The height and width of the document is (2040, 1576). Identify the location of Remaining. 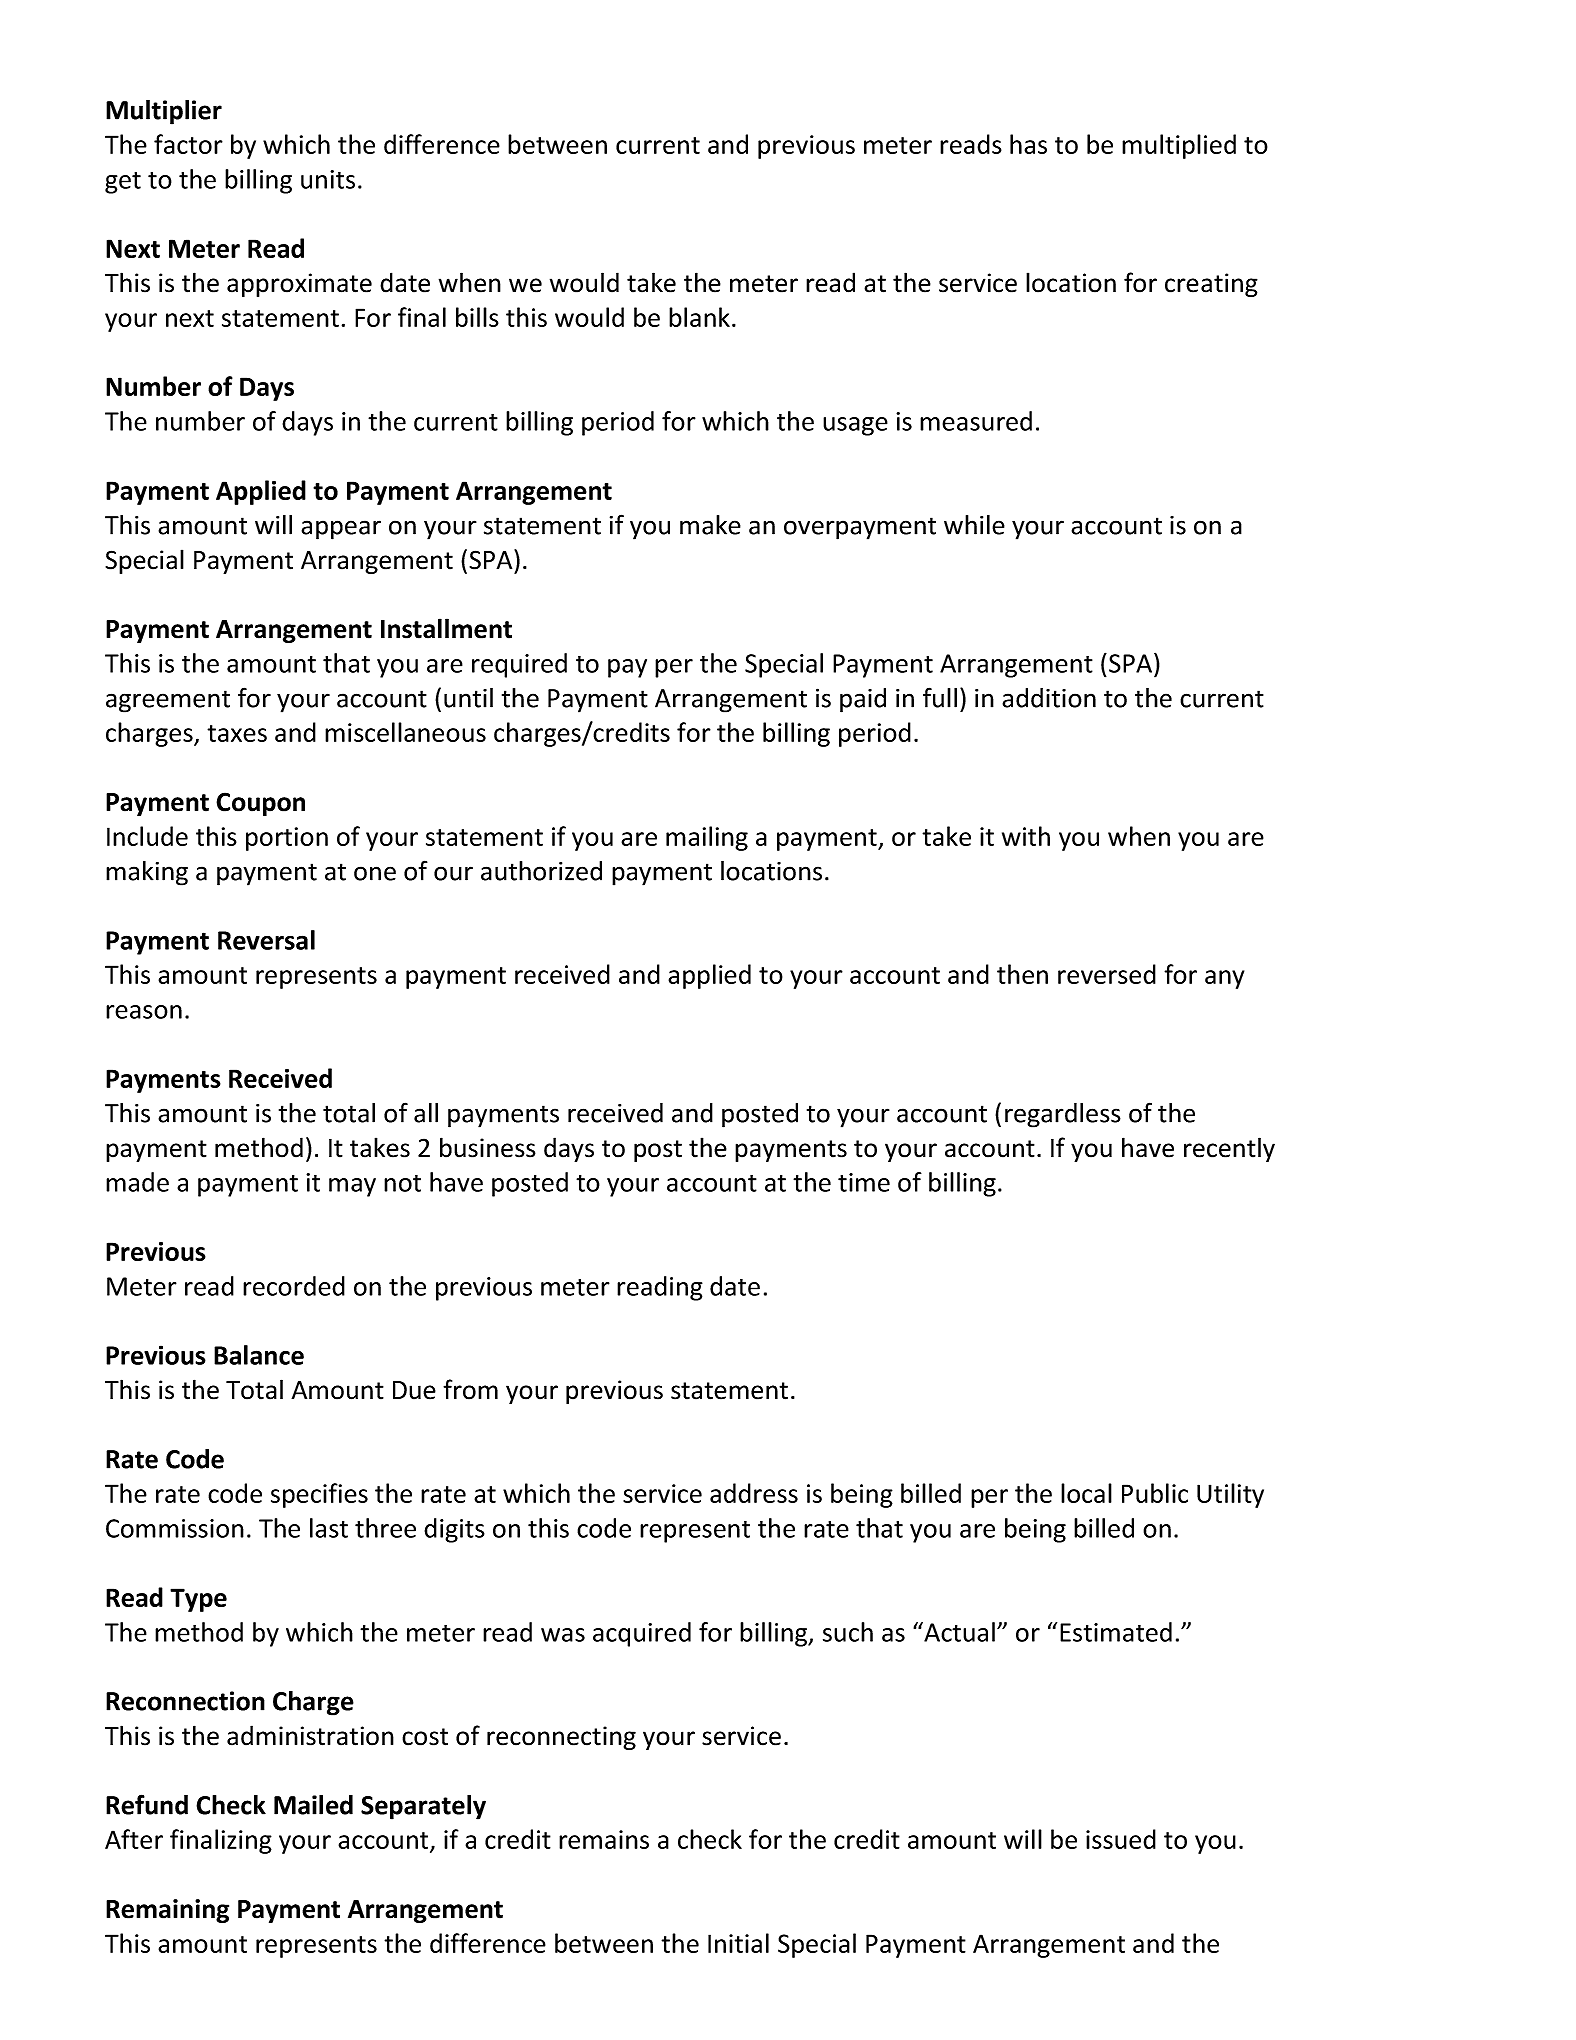
(167, 1911).
